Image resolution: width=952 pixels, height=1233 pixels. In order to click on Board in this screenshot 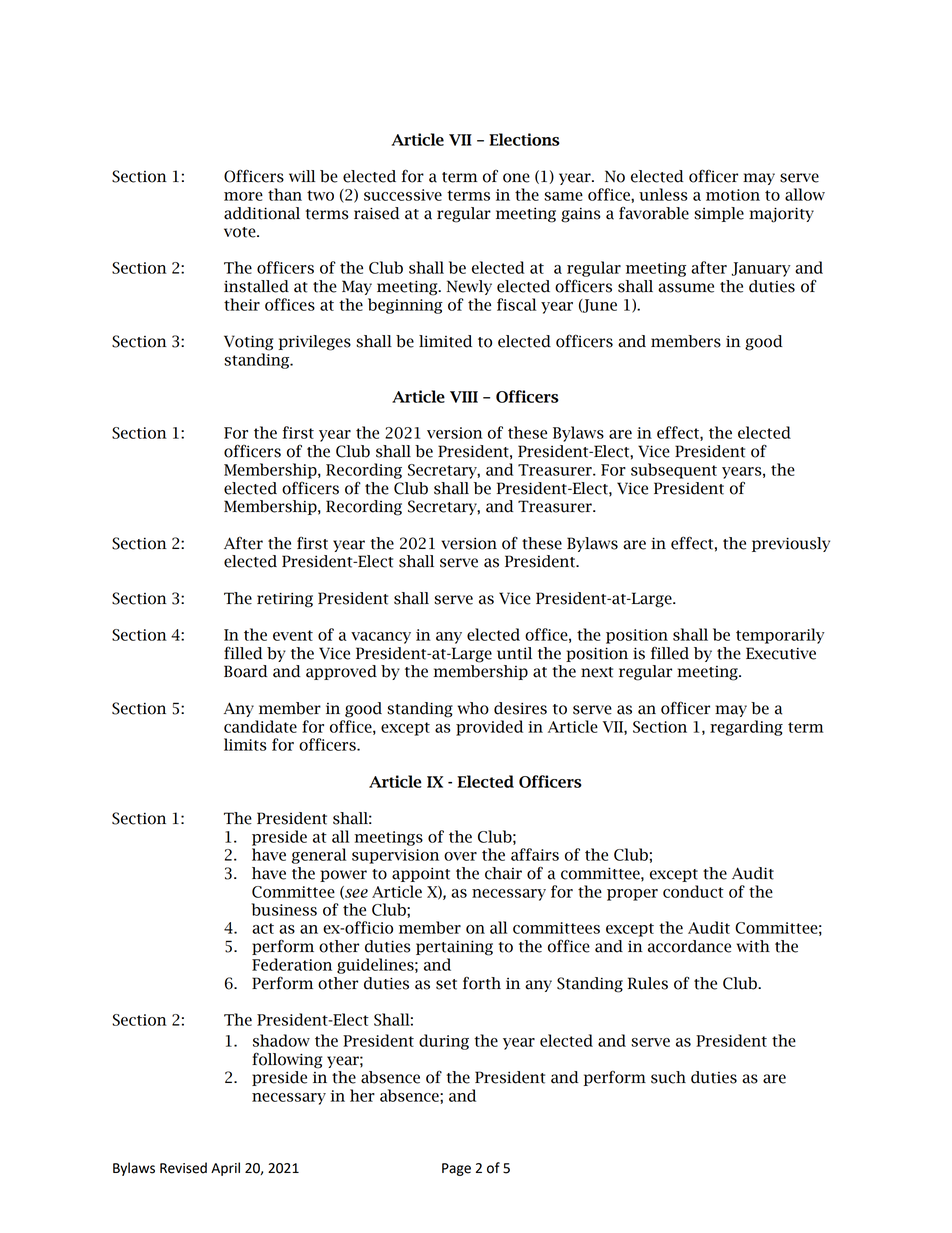, I will do `click(246, 671)`.
